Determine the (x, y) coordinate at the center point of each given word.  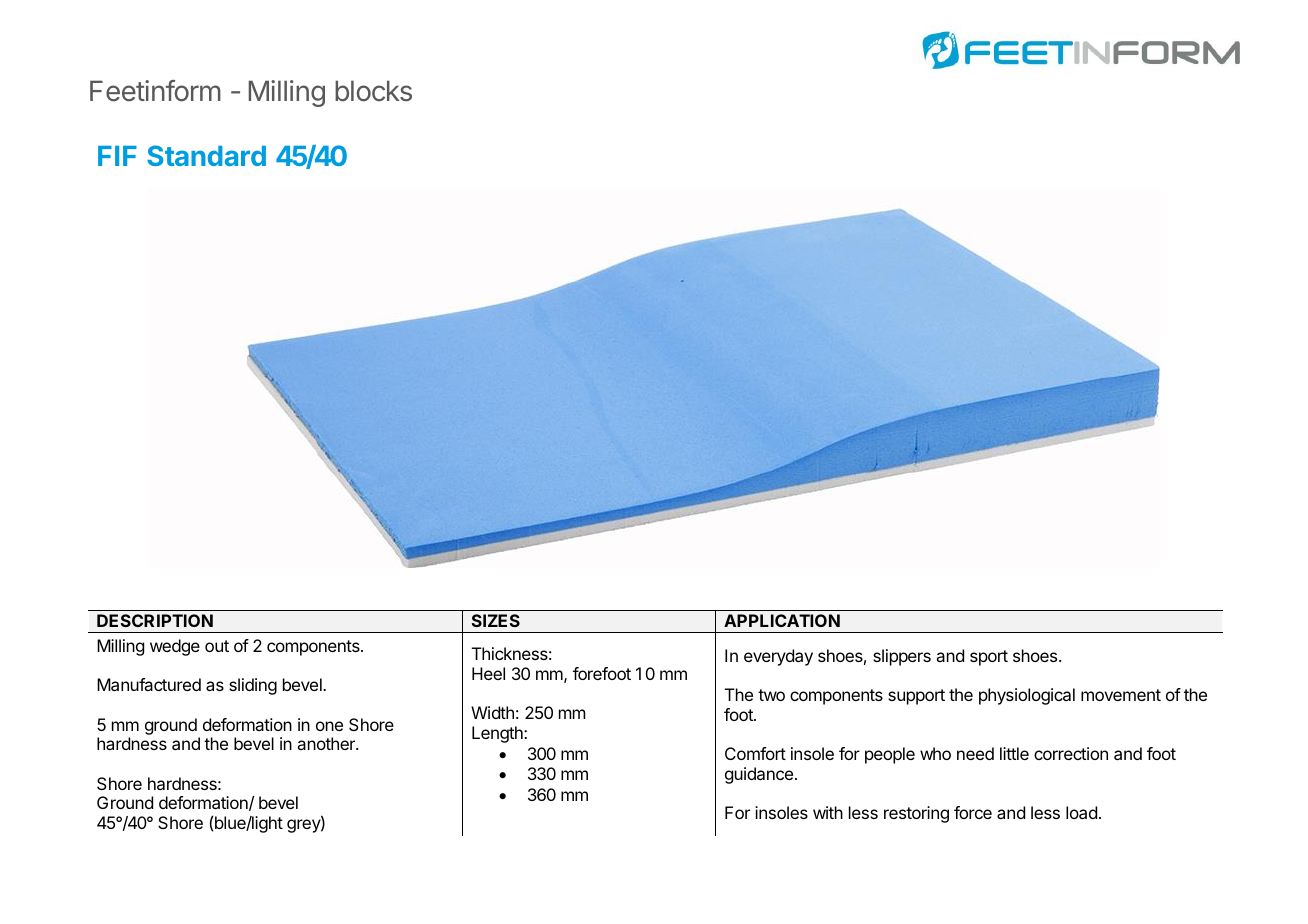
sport (989, 658)
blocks (373, 91)
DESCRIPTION (155, 620)
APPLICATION (782, 620)
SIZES (496, 620)
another (327, 743)
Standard (206, 155)
